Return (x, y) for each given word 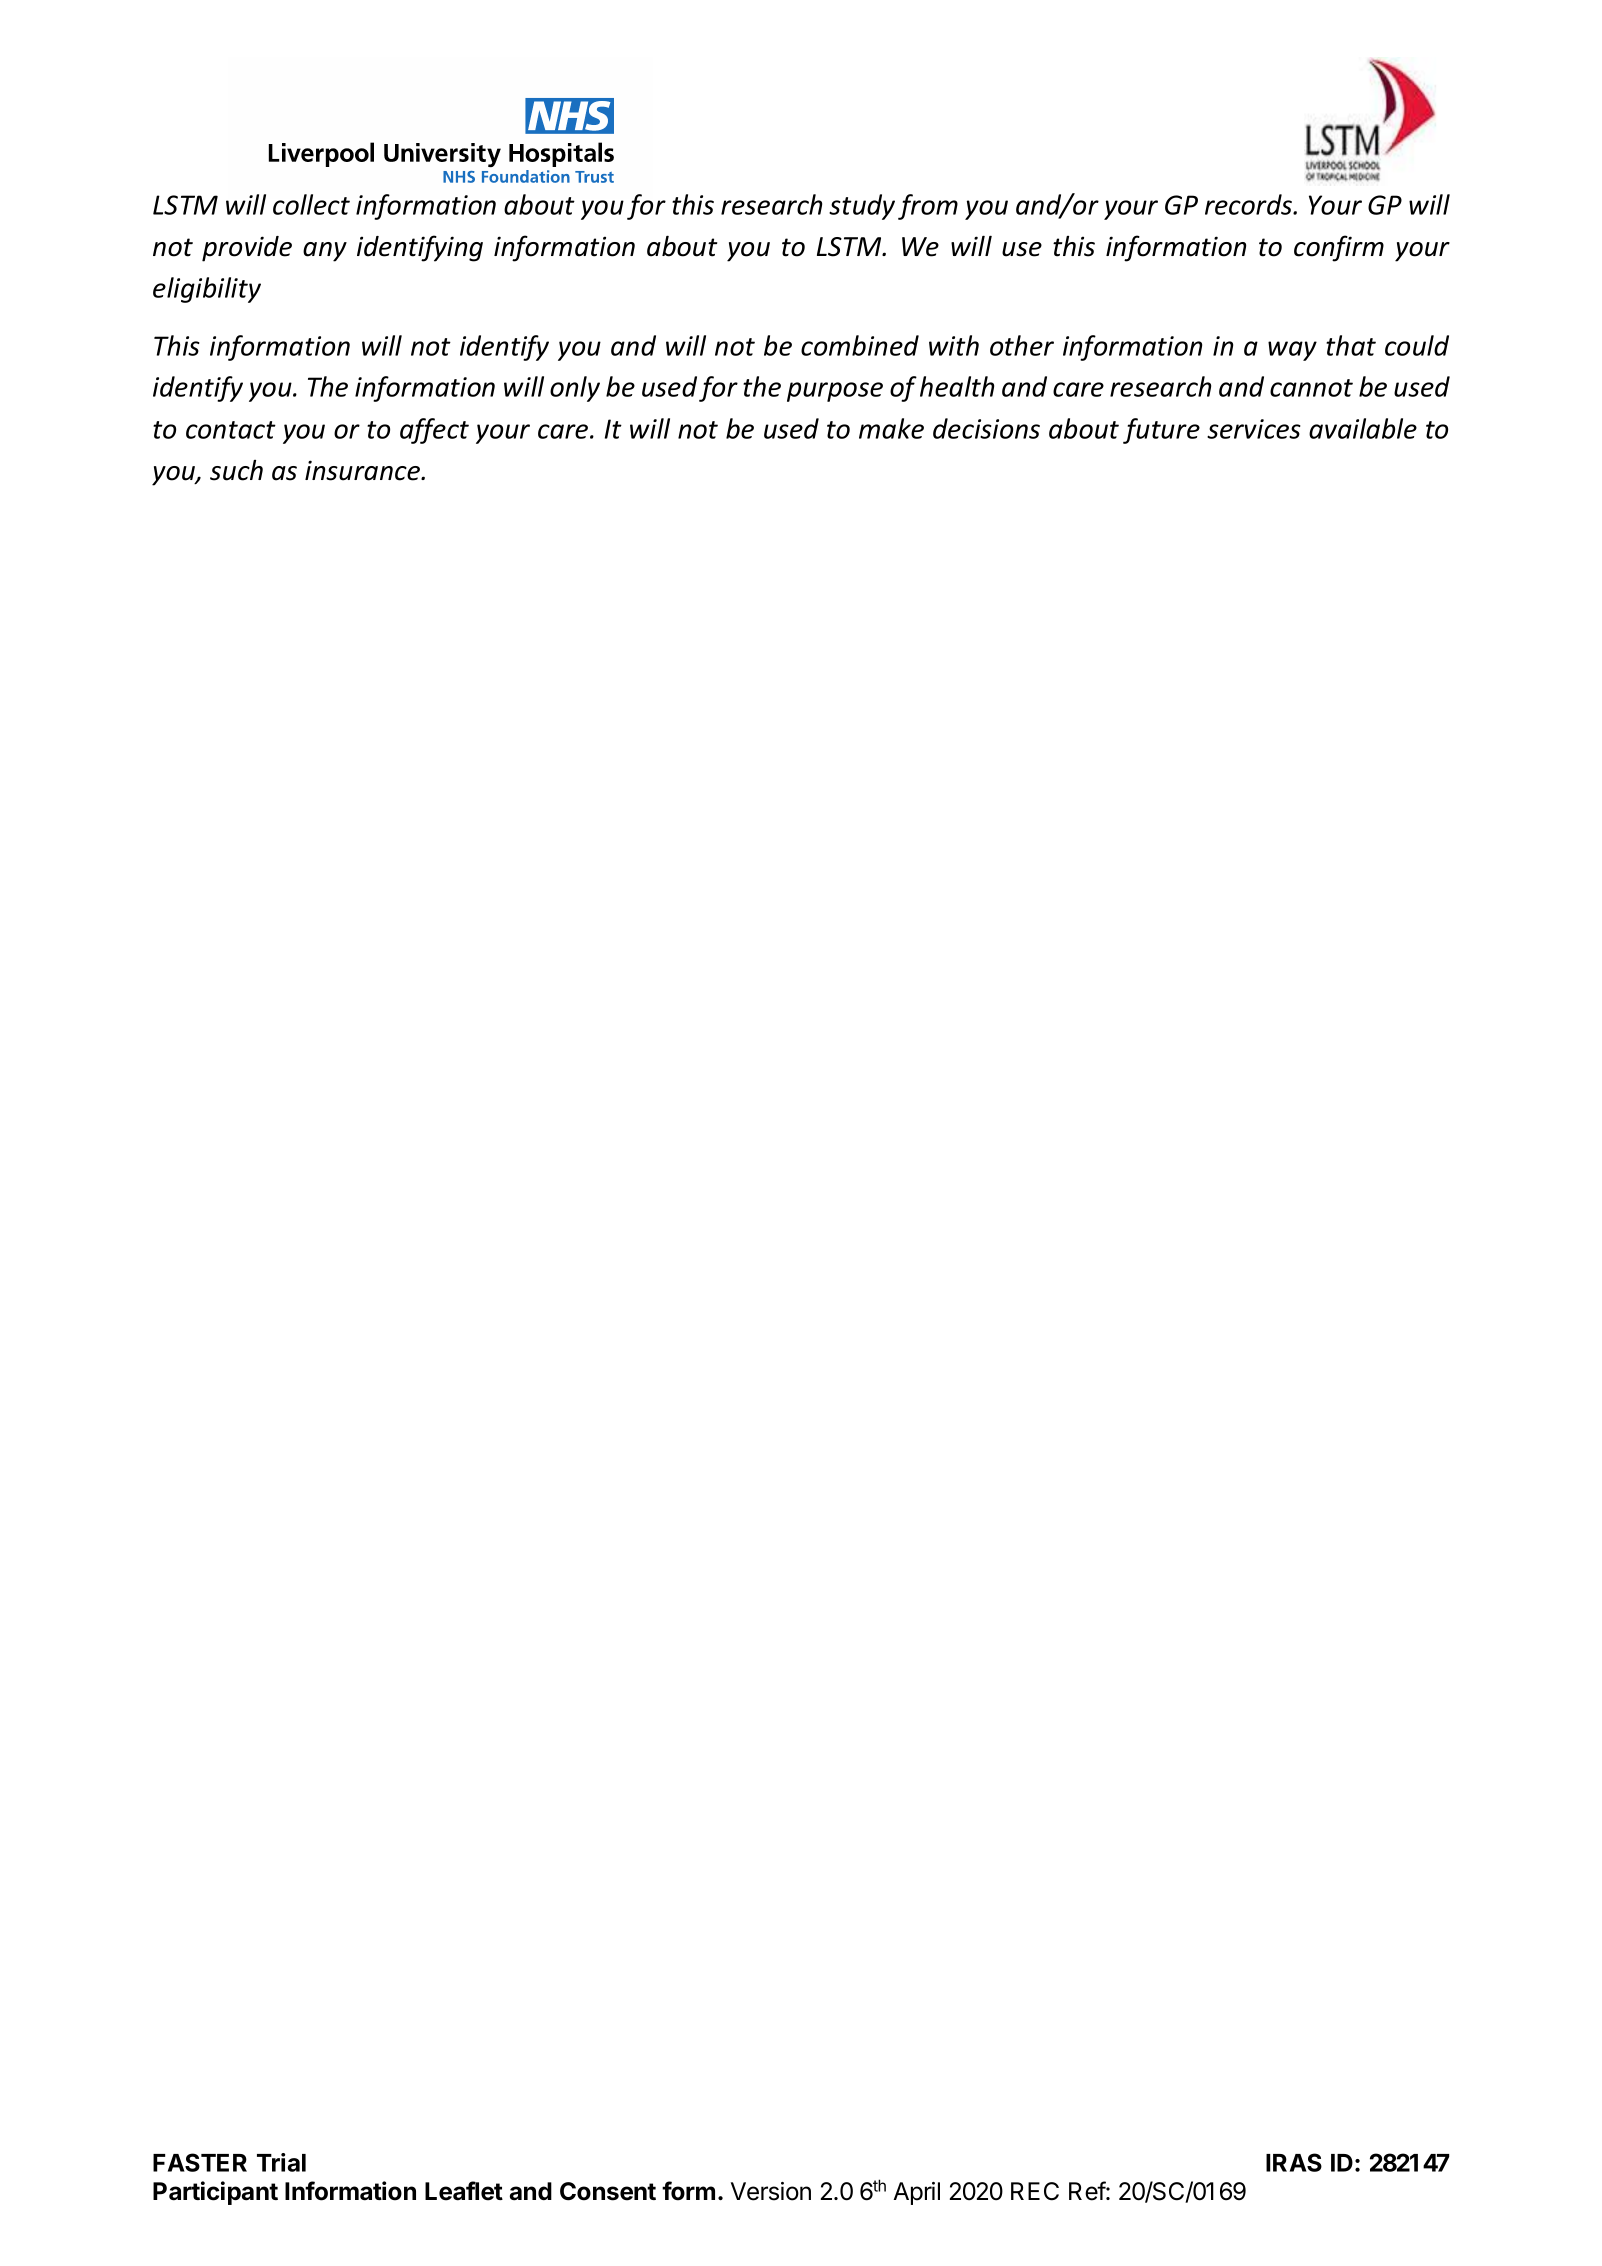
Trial (281, 2162)
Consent (608, 2191)
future (1161, 431)
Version (771, 2191)
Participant (215, 2193)
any (325, 252)
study (862, 207)
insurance (364, 470)
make (891, 428)
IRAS (1294, 2162)
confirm (1339, 248)
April (916, 2193)
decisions (986, 428)
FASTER (200, 2162)
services (1254, 429)
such (236, 470)
